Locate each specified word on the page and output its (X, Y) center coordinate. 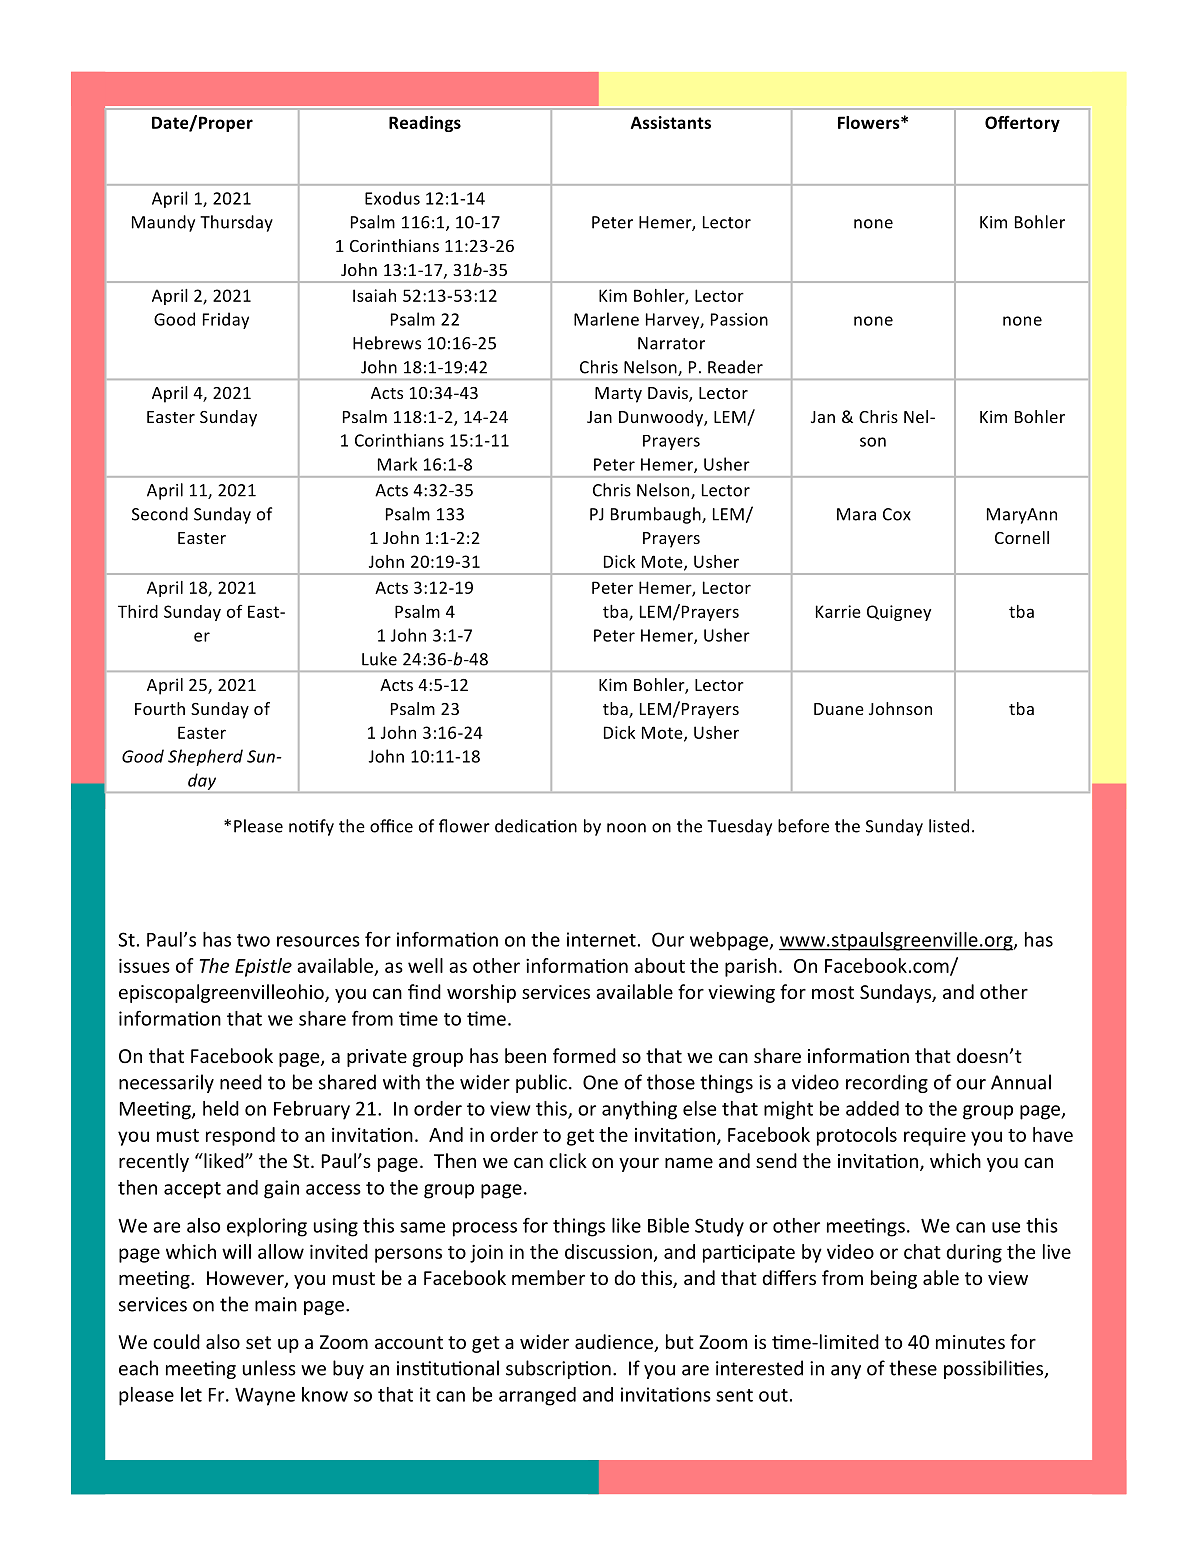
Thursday (236, 223)
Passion (739, 319)
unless (269, 1368)
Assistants (671, 122)
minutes (970, 1342)
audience (615, 1343)
